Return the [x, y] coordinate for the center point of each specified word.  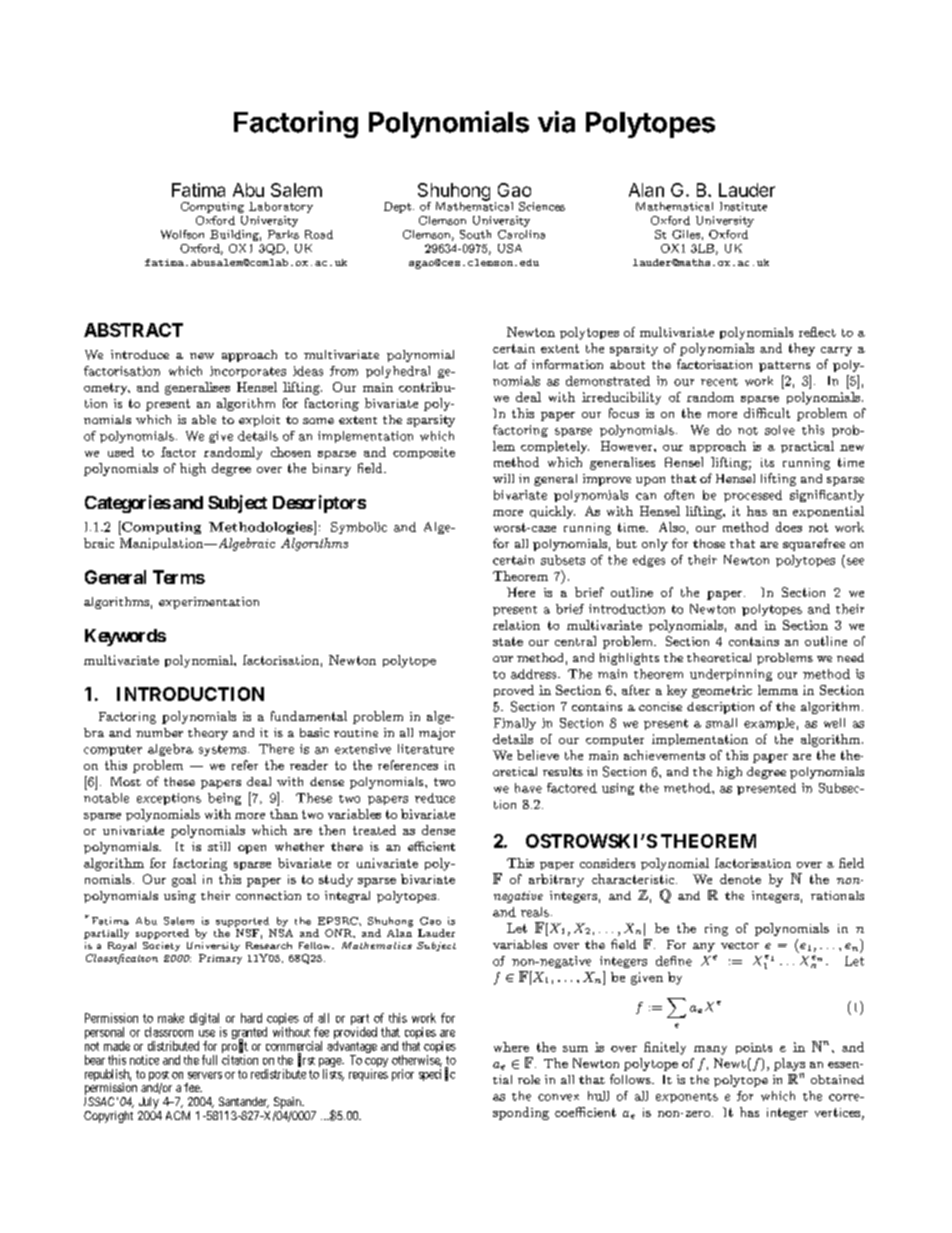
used [121, 452]
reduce [435, 798]
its [767, 462]
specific [437, 1074]
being [224, 799]
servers [205, 1075]
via [556, 122]
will [503, 478]
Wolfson [182, 234]
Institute [743, 206]
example [769, 724]
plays [789, 1064]
